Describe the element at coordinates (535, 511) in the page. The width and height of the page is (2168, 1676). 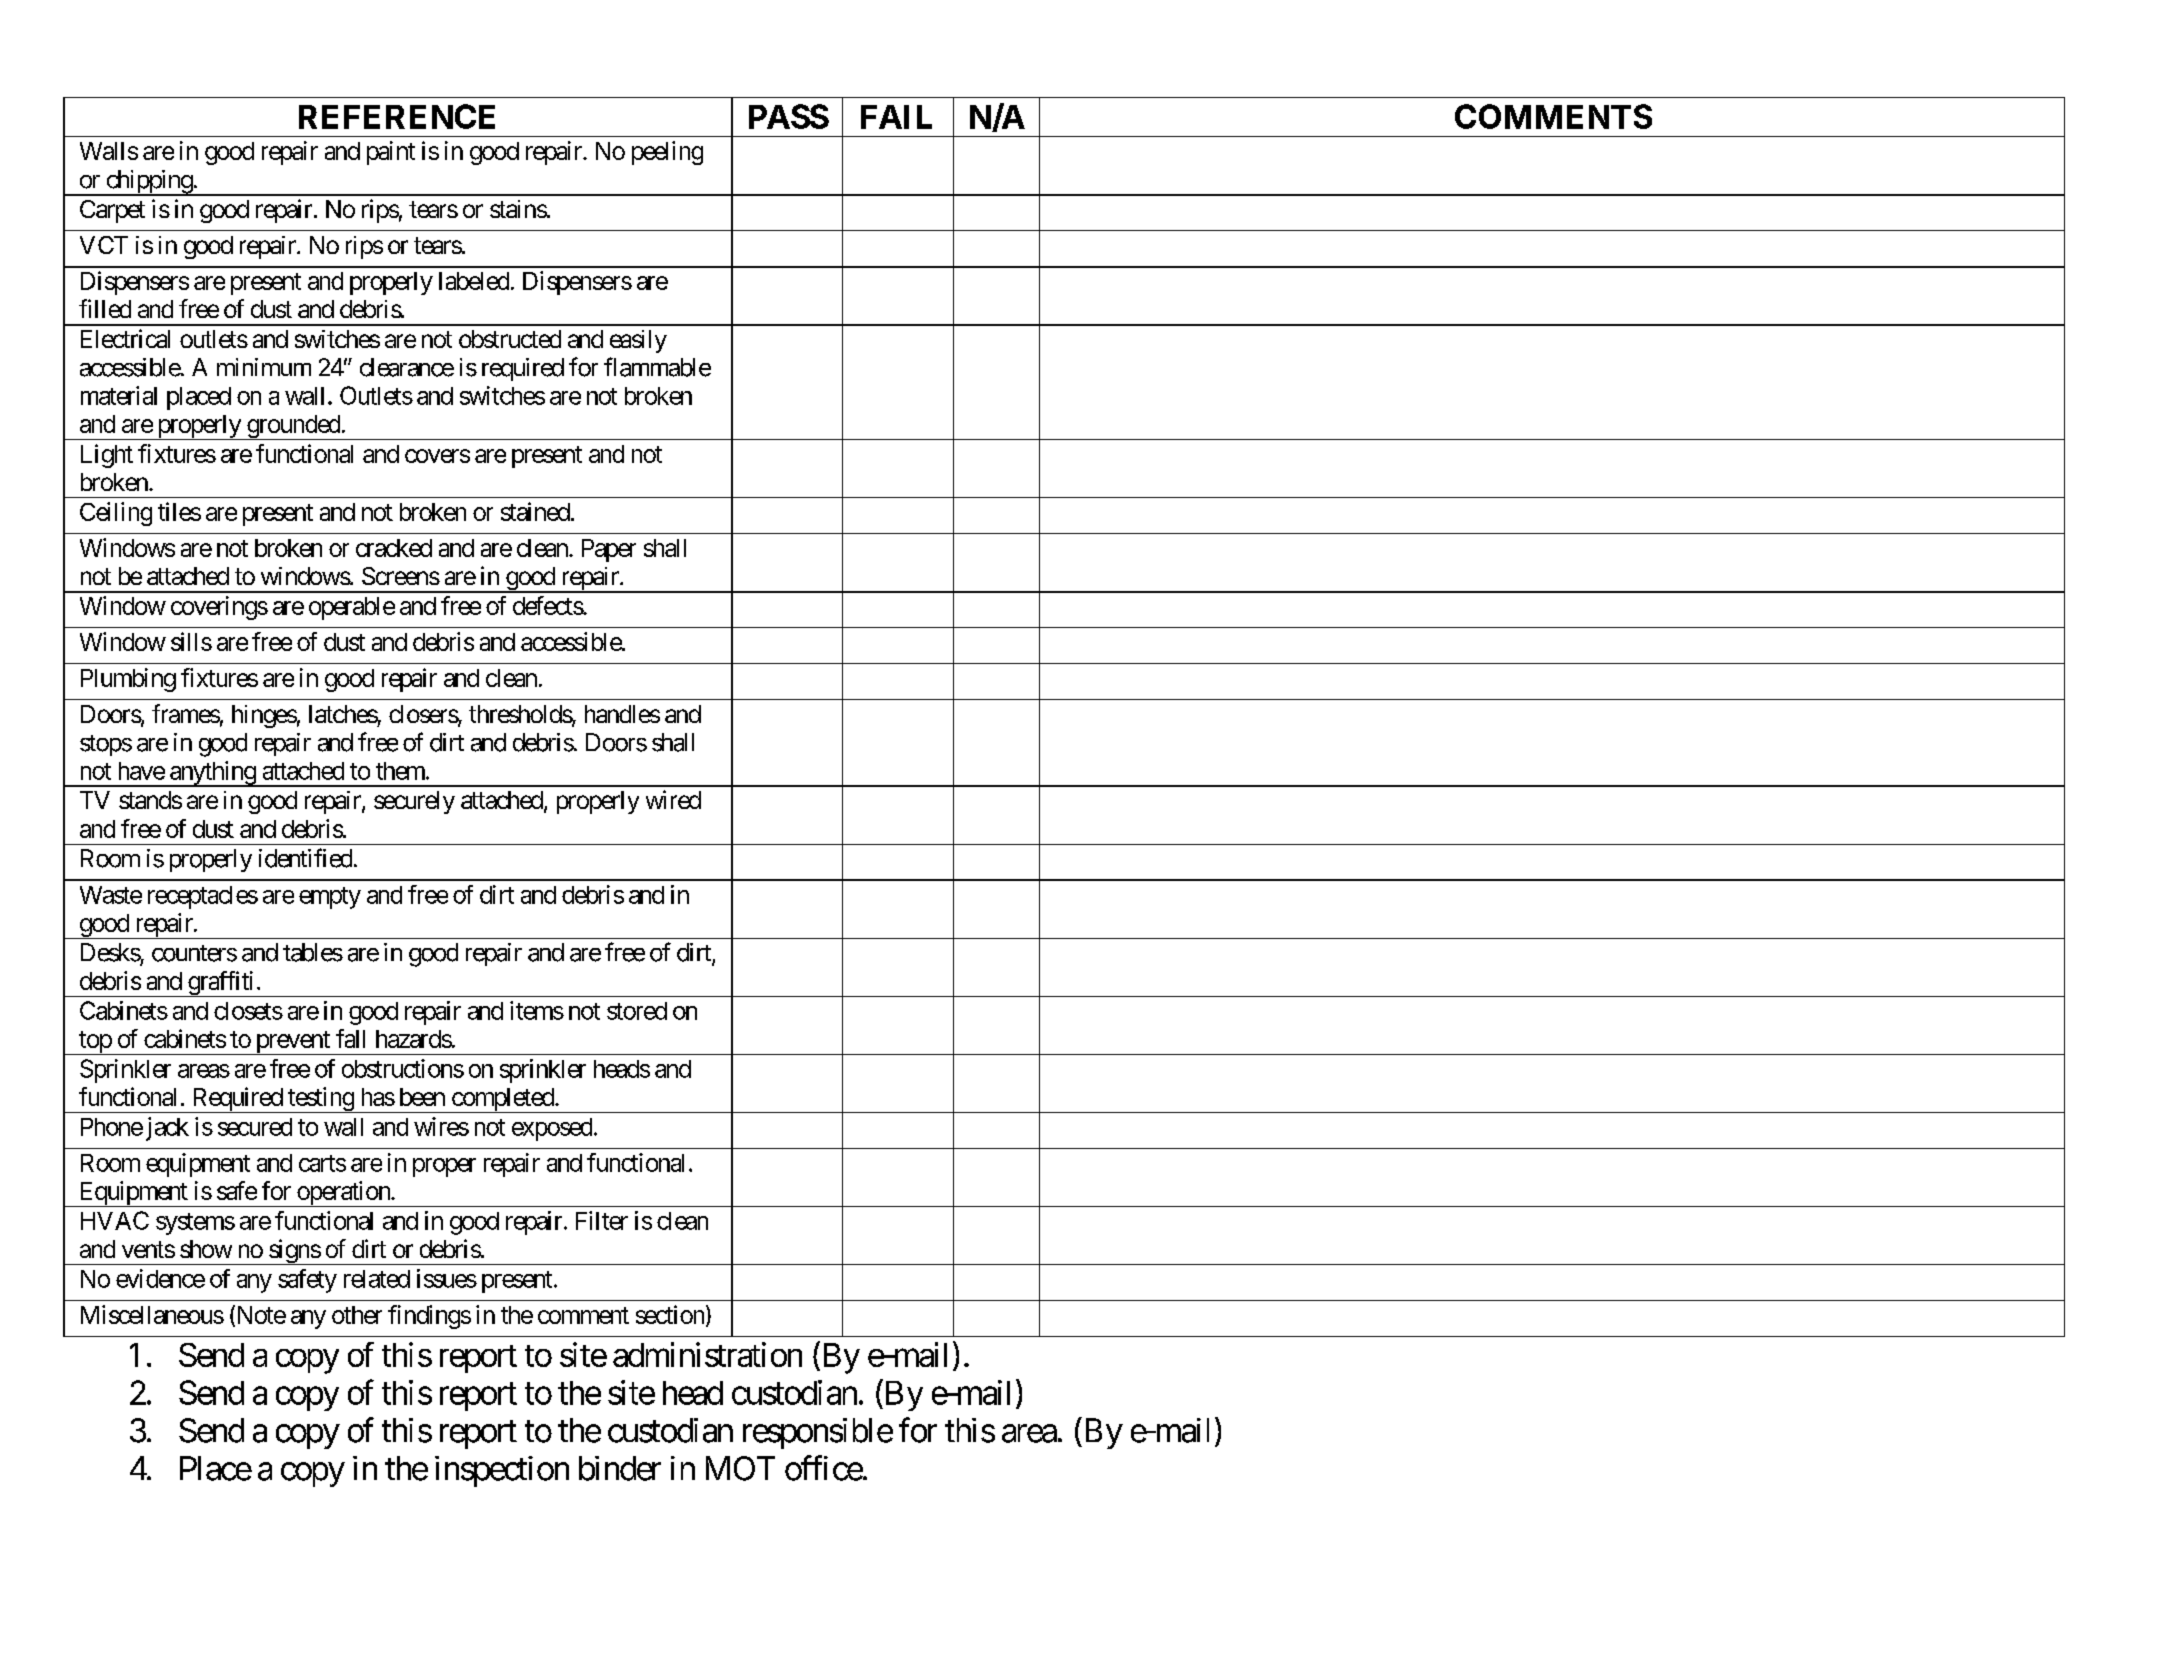
I see `stained` at that location.
